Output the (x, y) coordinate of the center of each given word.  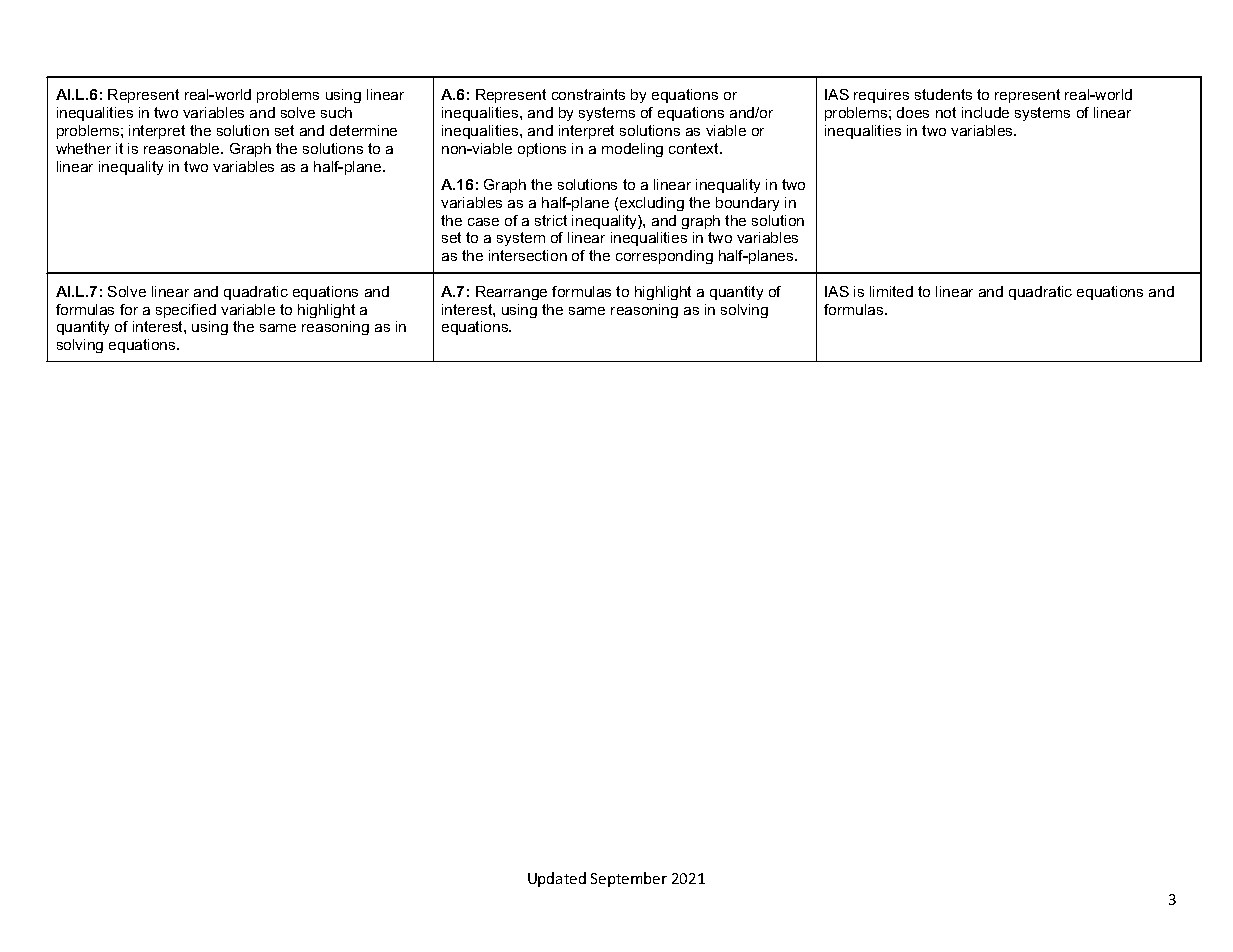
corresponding (664, 257)
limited (891, 291)
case (483, 222)
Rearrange (511, 293)
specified (186, 311)
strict (551, 220)
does (913, 112)
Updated (557, 879)
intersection (528, 255)
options (542, 150)
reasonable (183, 148)
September (629, 879)
